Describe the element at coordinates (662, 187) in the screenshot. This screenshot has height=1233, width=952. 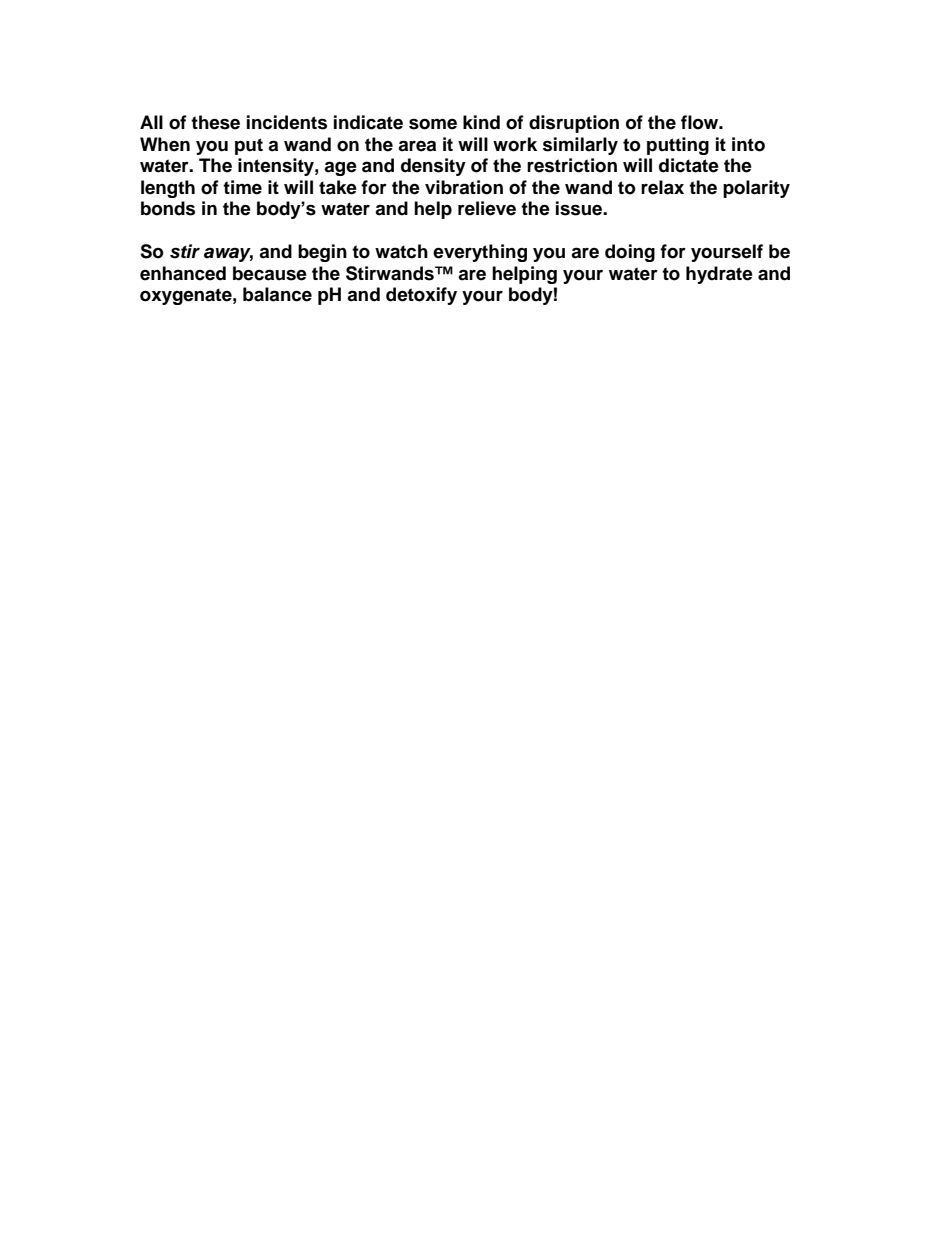
I see `relax` at that location.
